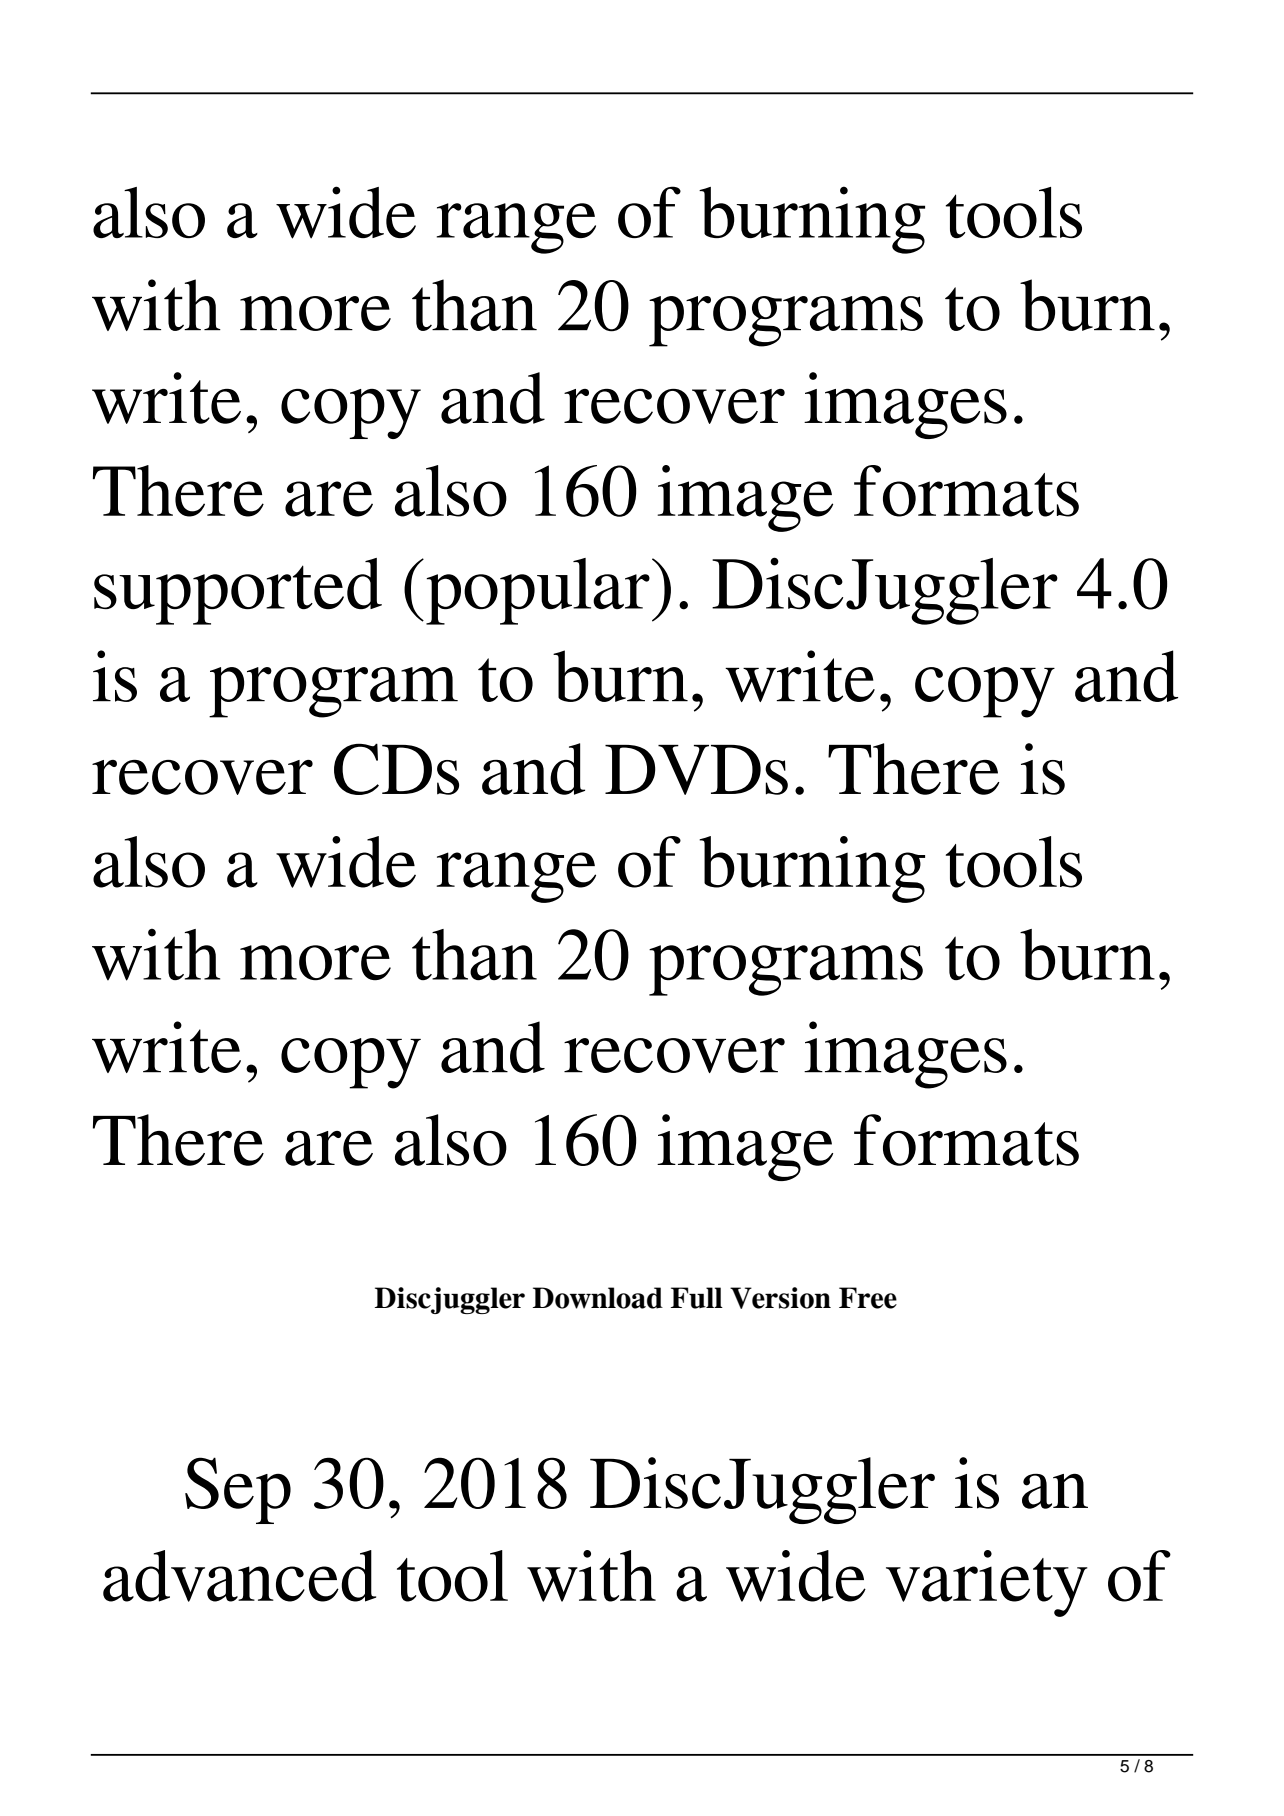 Image resolution: width=1284 pixels, height=1816 pixels. What do you see at coordinates (780, 1298) in the screenshot?
I see `Version` at bounding box center [780, 1298].
